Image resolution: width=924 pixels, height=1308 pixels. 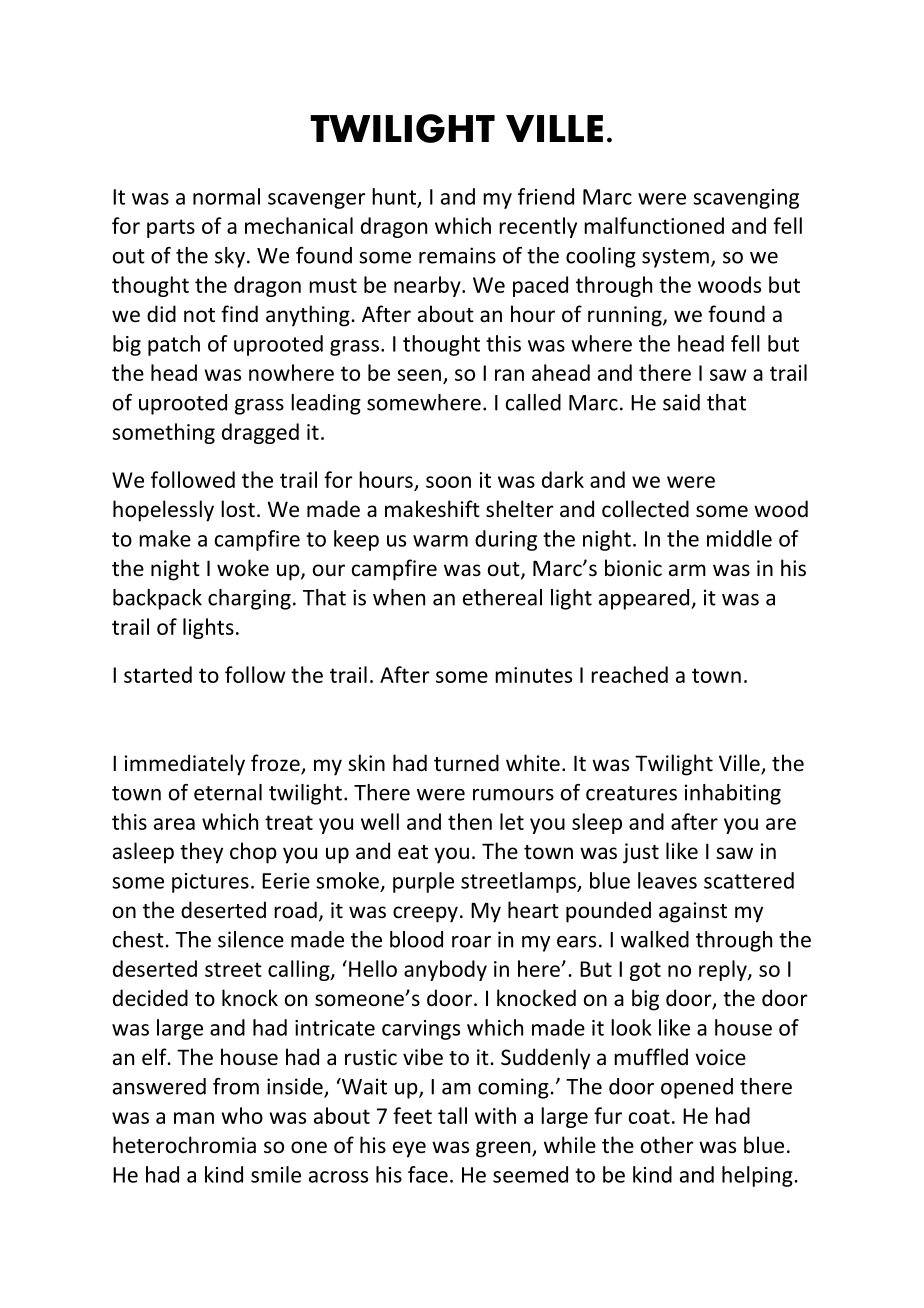 What do you see at coordinates (654, 225) in the screenshot?
I see `malfunctioned` at bounding box center [654, 225].
